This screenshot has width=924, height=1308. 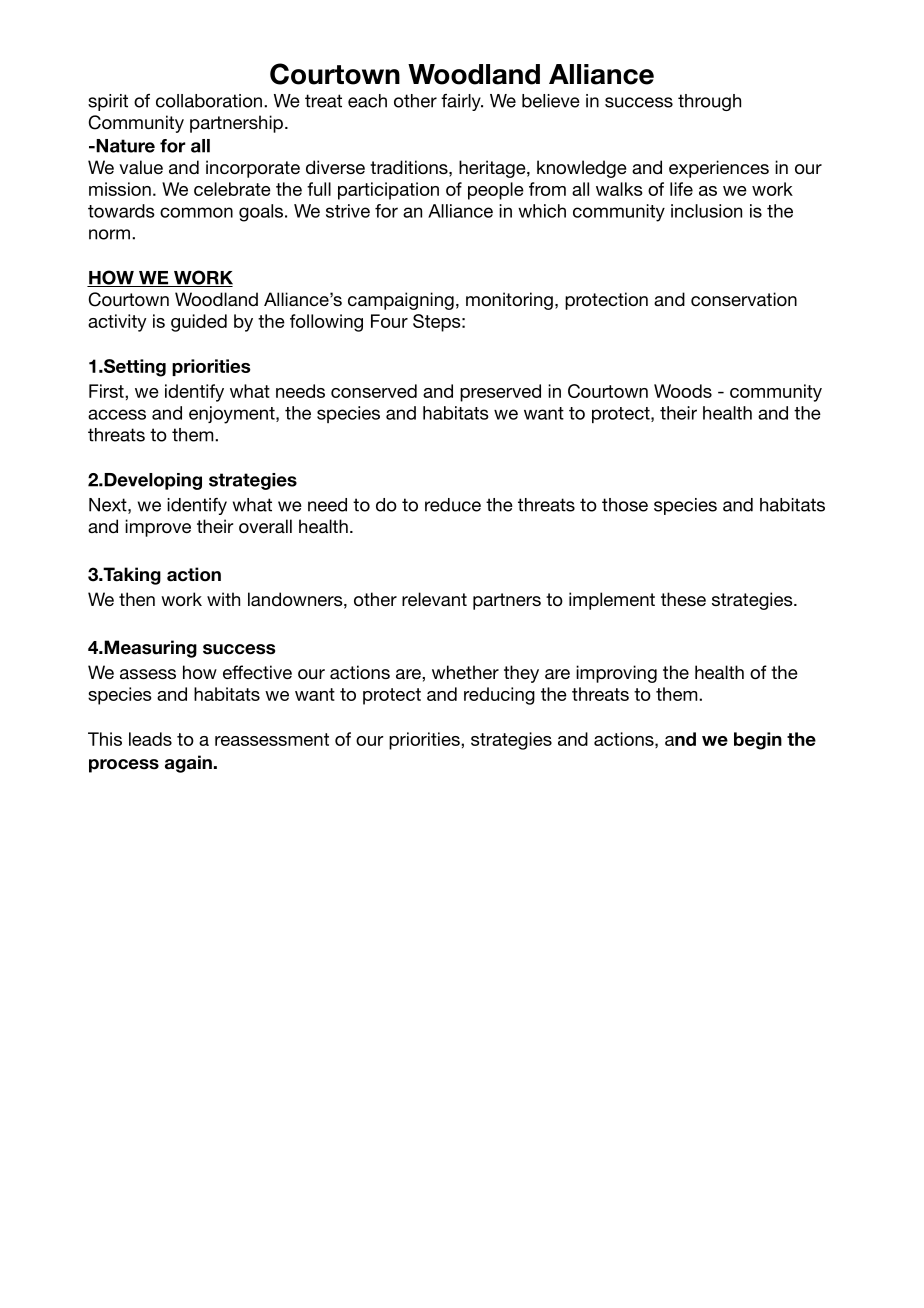 I want to click on guided, so click(x=199, y=323).
